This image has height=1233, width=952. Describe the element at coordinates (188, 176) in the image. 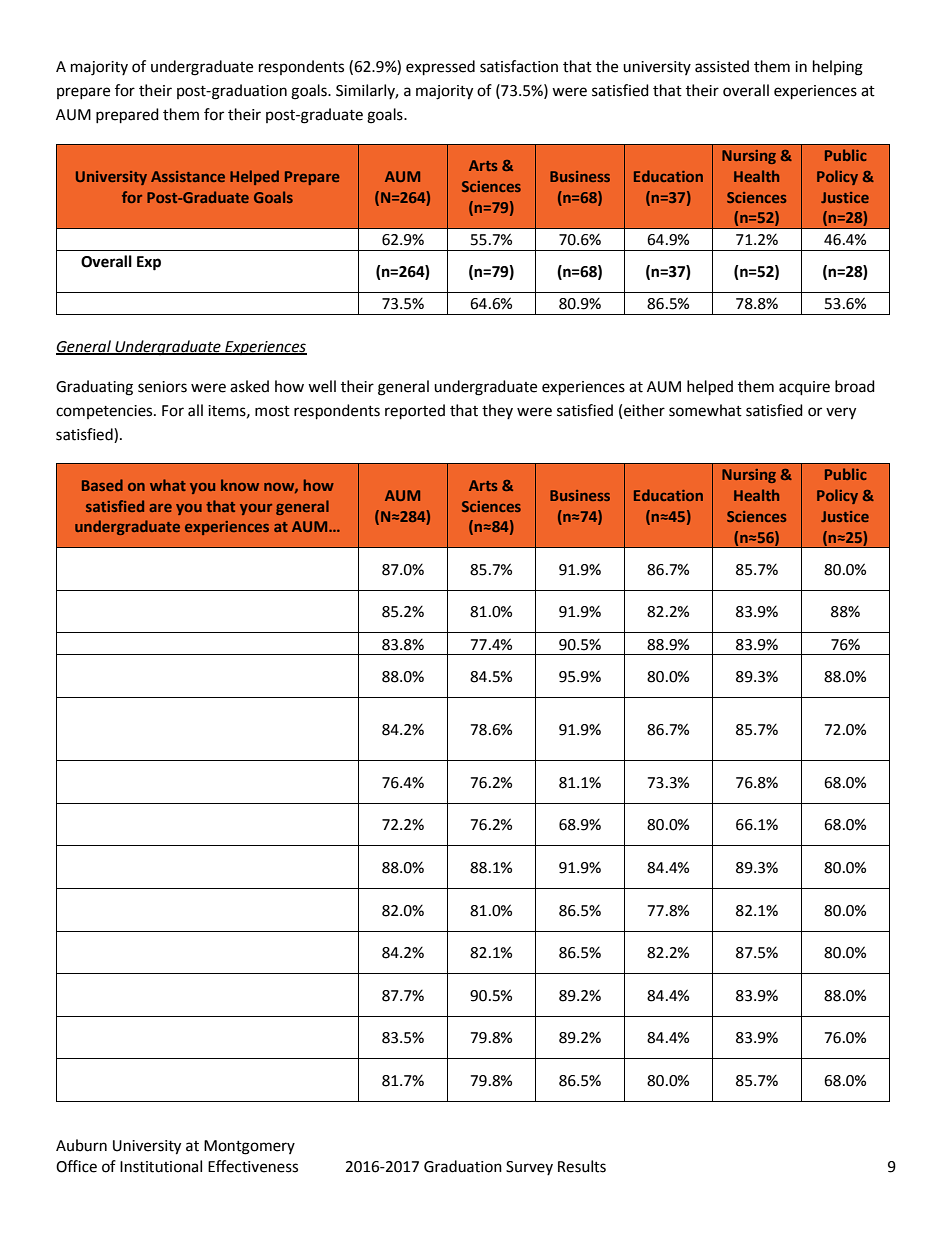

I see `Assistance` at that location.
